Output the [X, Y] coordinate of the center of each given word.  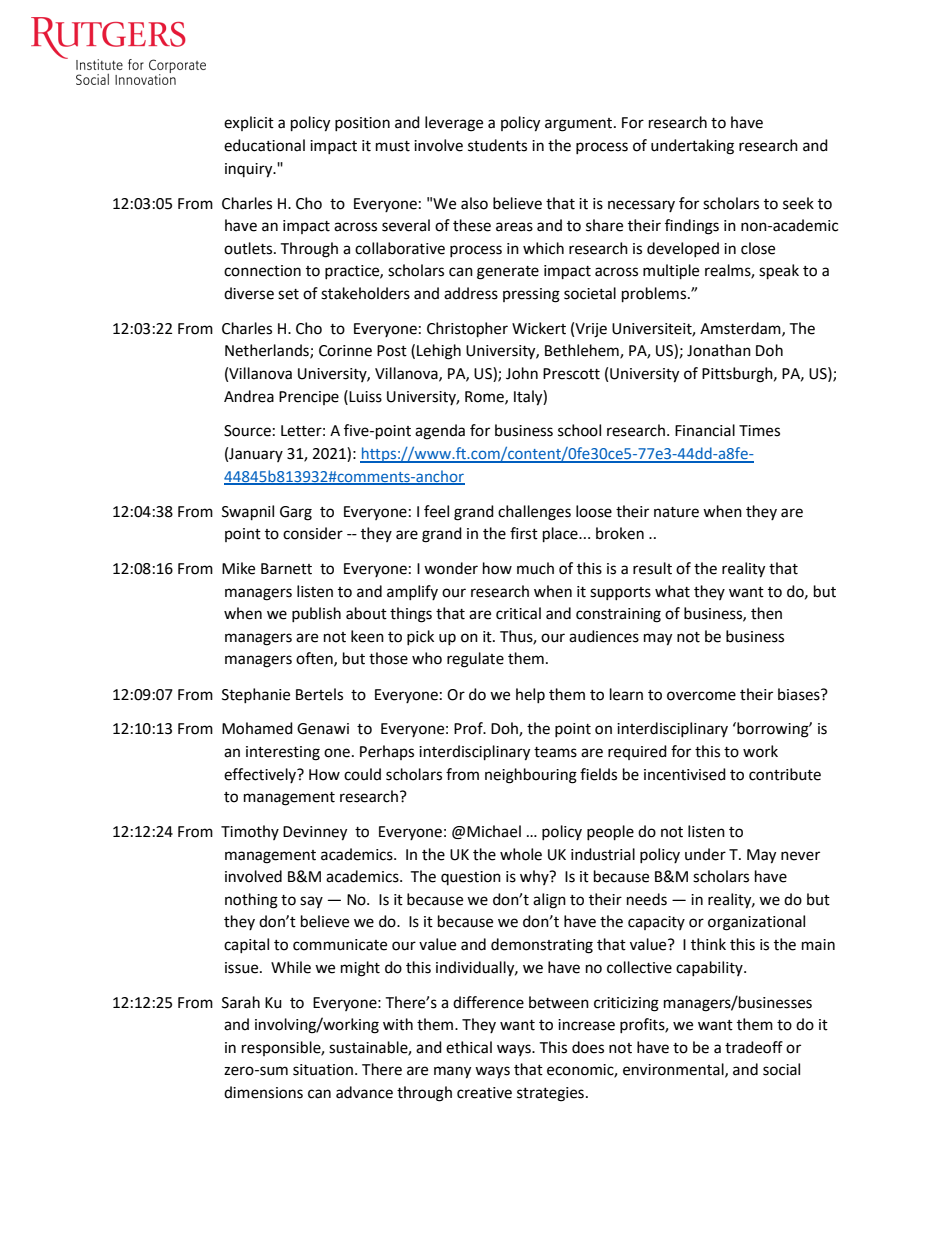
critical [518, 613]
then [766, 613]
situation [323, 1070]
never [800, 856]
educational [264, 145]
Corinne [345, 351]
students [497, 145]
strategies [550, 1094]
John [522, 373]
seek [798, 203]
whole [521, 854]
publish [316, 614]
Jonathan [719, 350]
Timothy [250, 832]
